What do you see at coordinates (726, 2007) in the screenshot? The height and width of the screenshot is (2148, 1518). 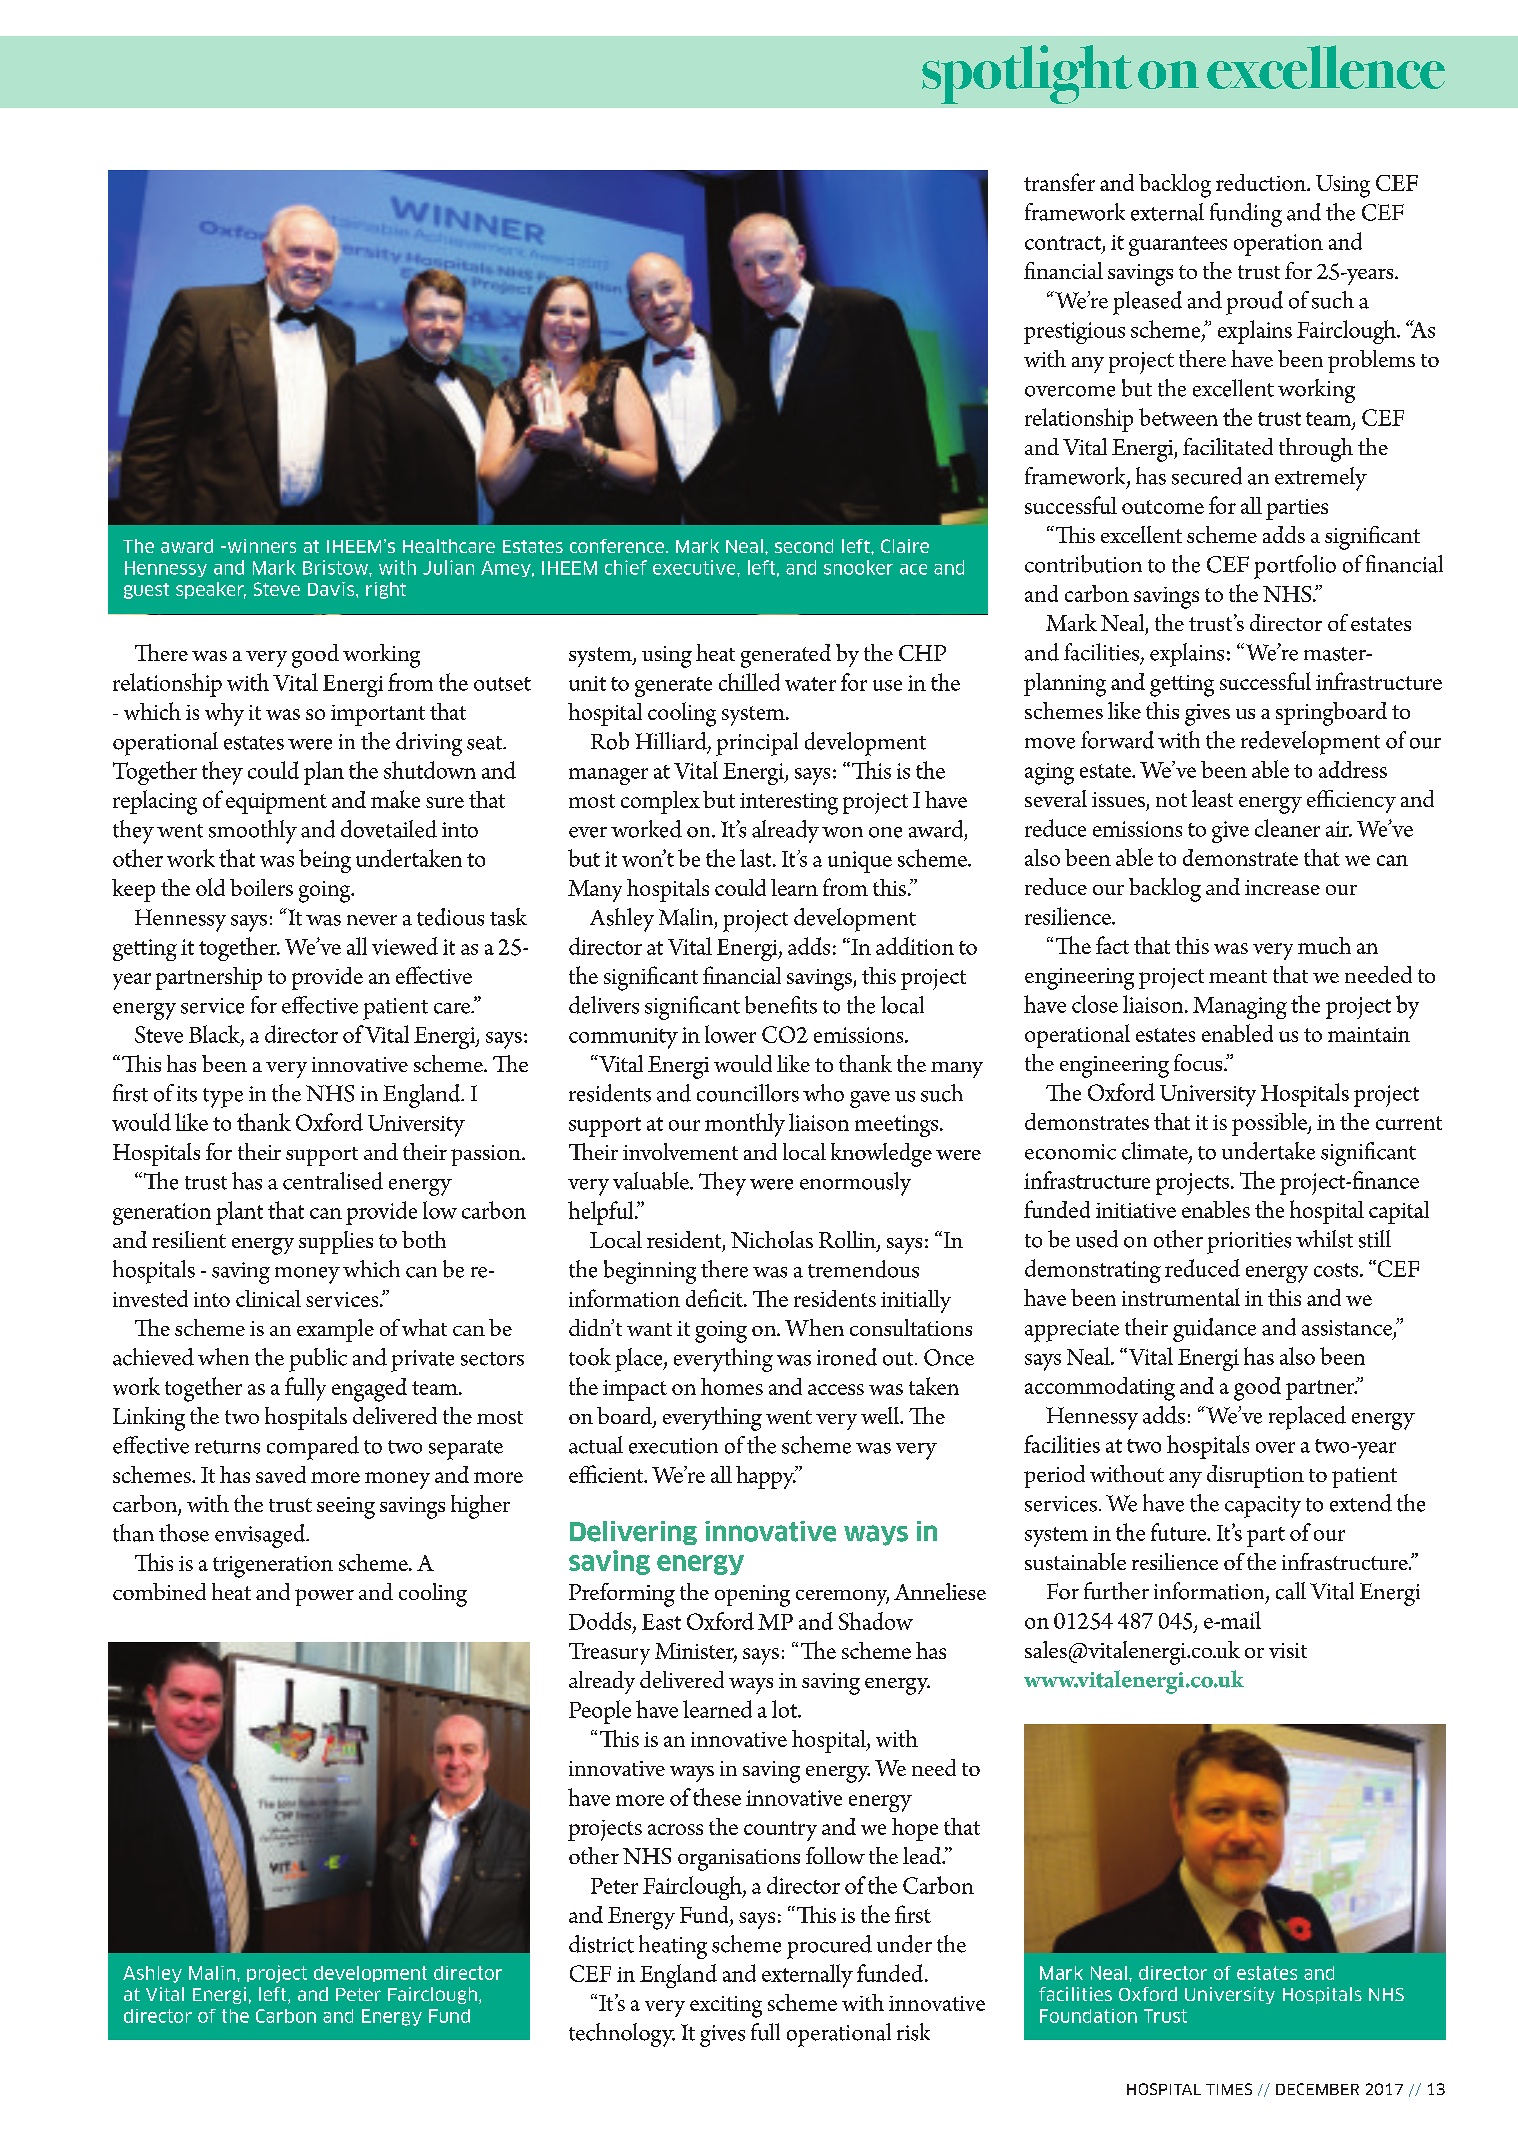 I see `exciting` at bounding box center [726, 2007].
